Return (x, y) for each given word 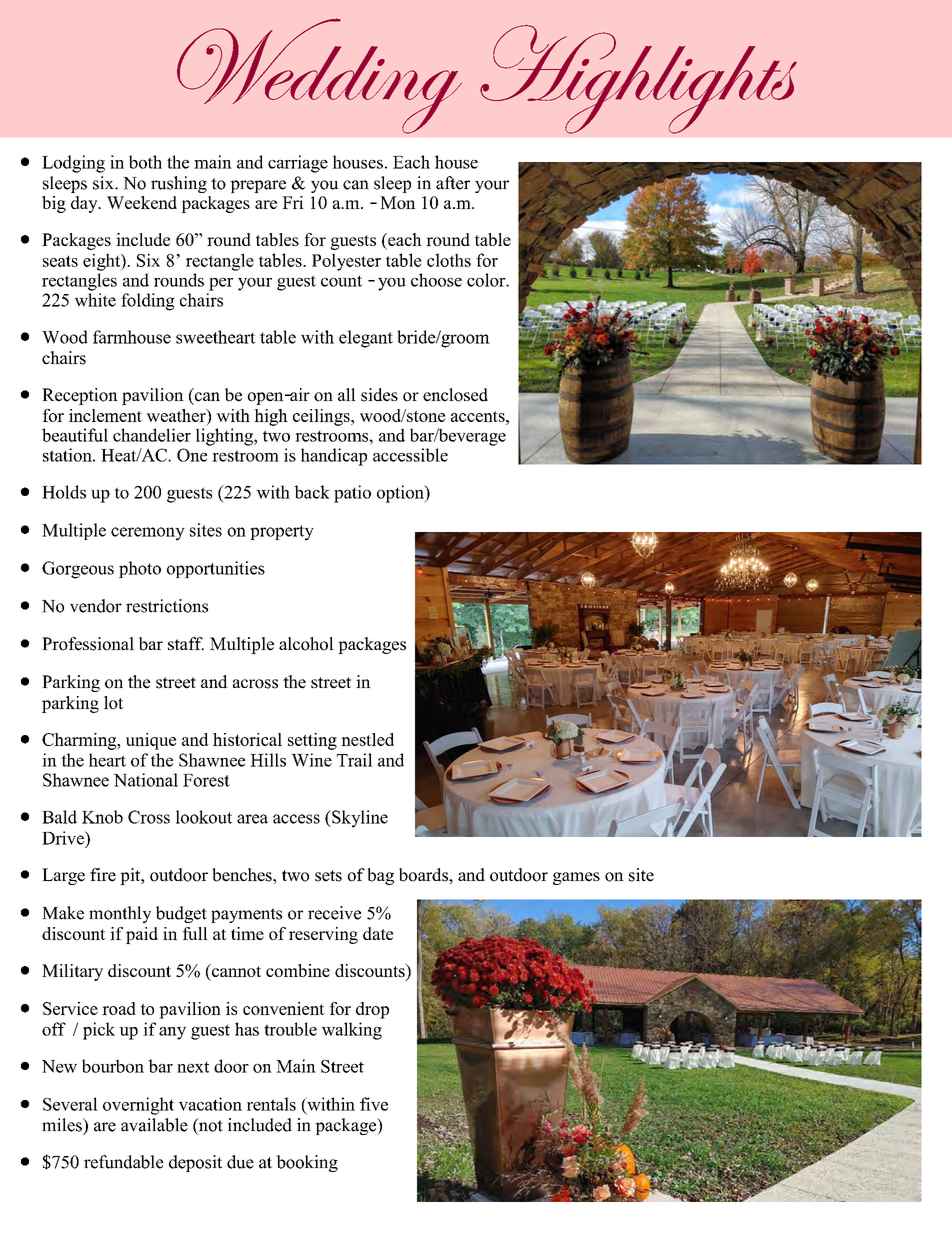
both (145, 162)
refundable (124, 1162)
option (401, 494)
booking (307, 1163)
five (374, 1104)
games (576, 878)
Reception (80, 396)
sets (328, 876)
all (347, 394)
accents (479, 416)
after (453, 183)
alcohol (306, 644)
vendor (96, 606)
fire (103, 875)
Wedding (319, 76)
